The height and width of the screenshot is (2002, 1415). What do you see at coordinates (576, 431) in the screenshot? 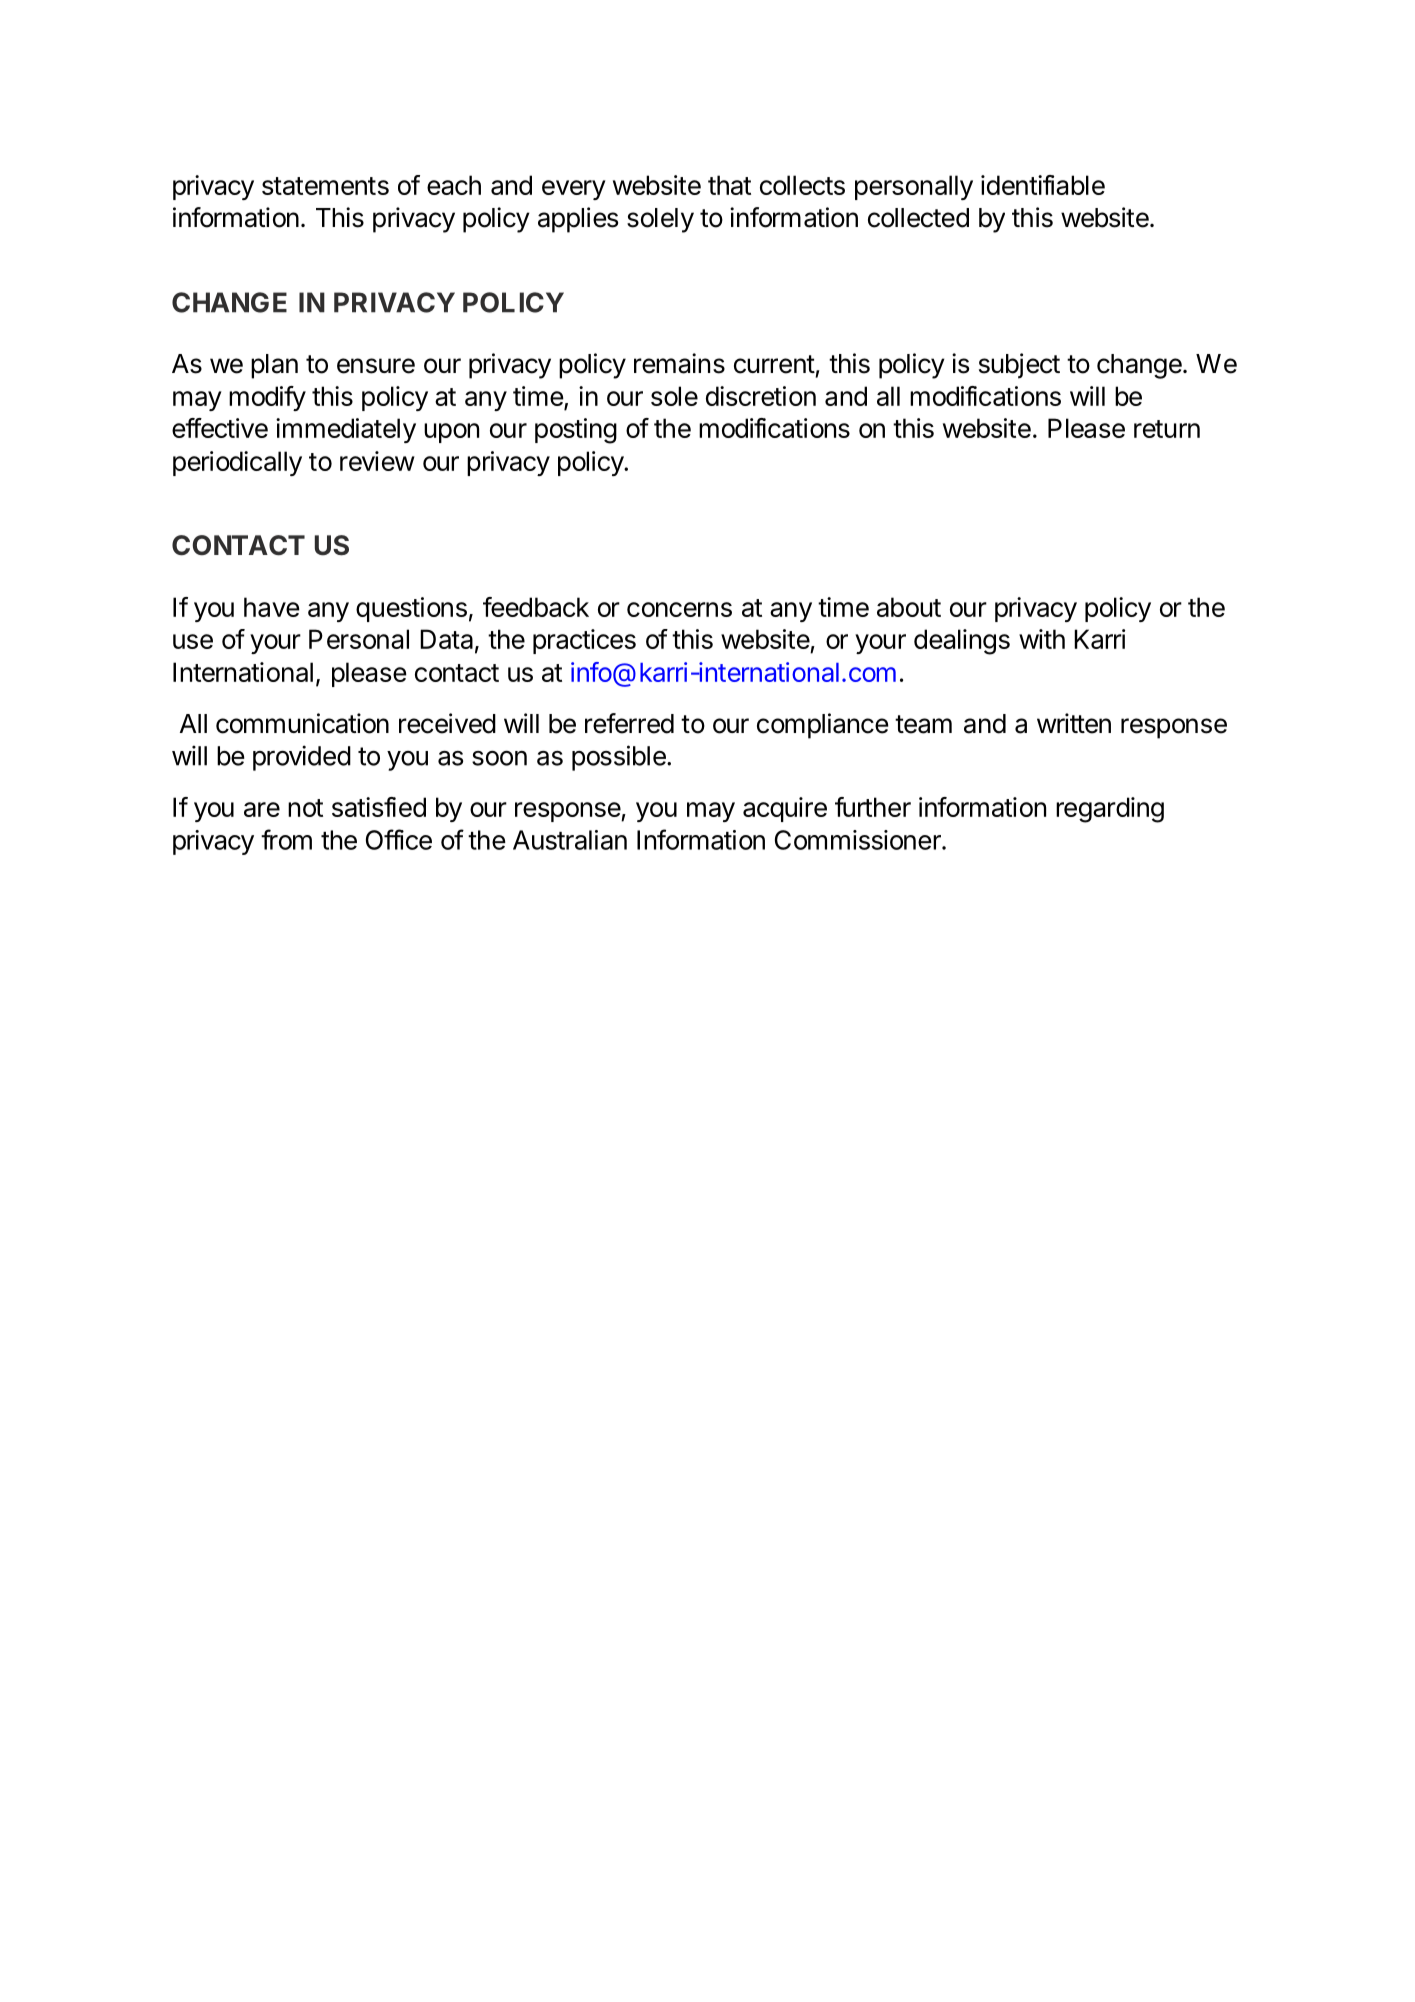
I see `posting` at bounding box center [576, 431].
